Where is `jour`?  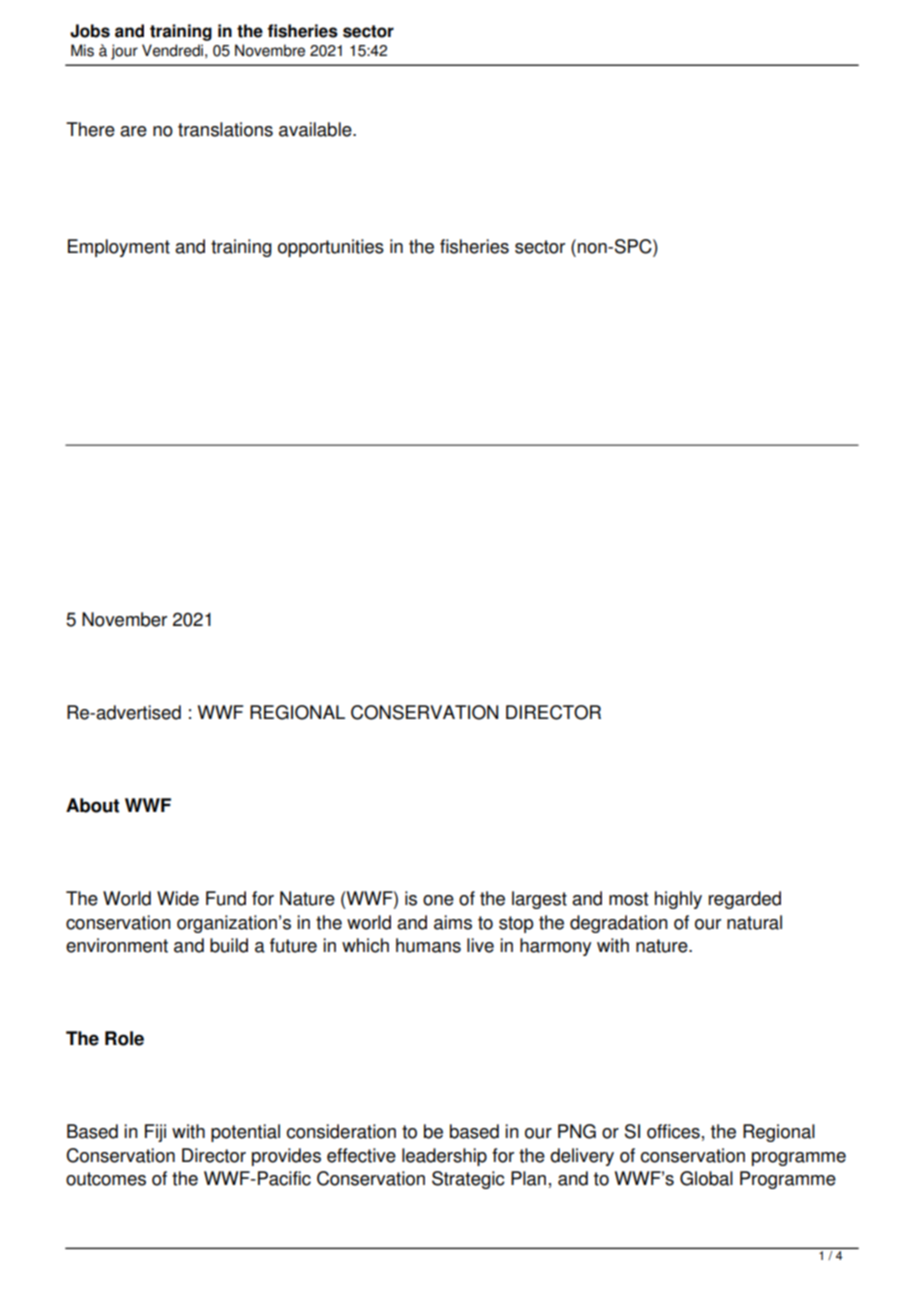 jour is located at coordinates (124, 52).
